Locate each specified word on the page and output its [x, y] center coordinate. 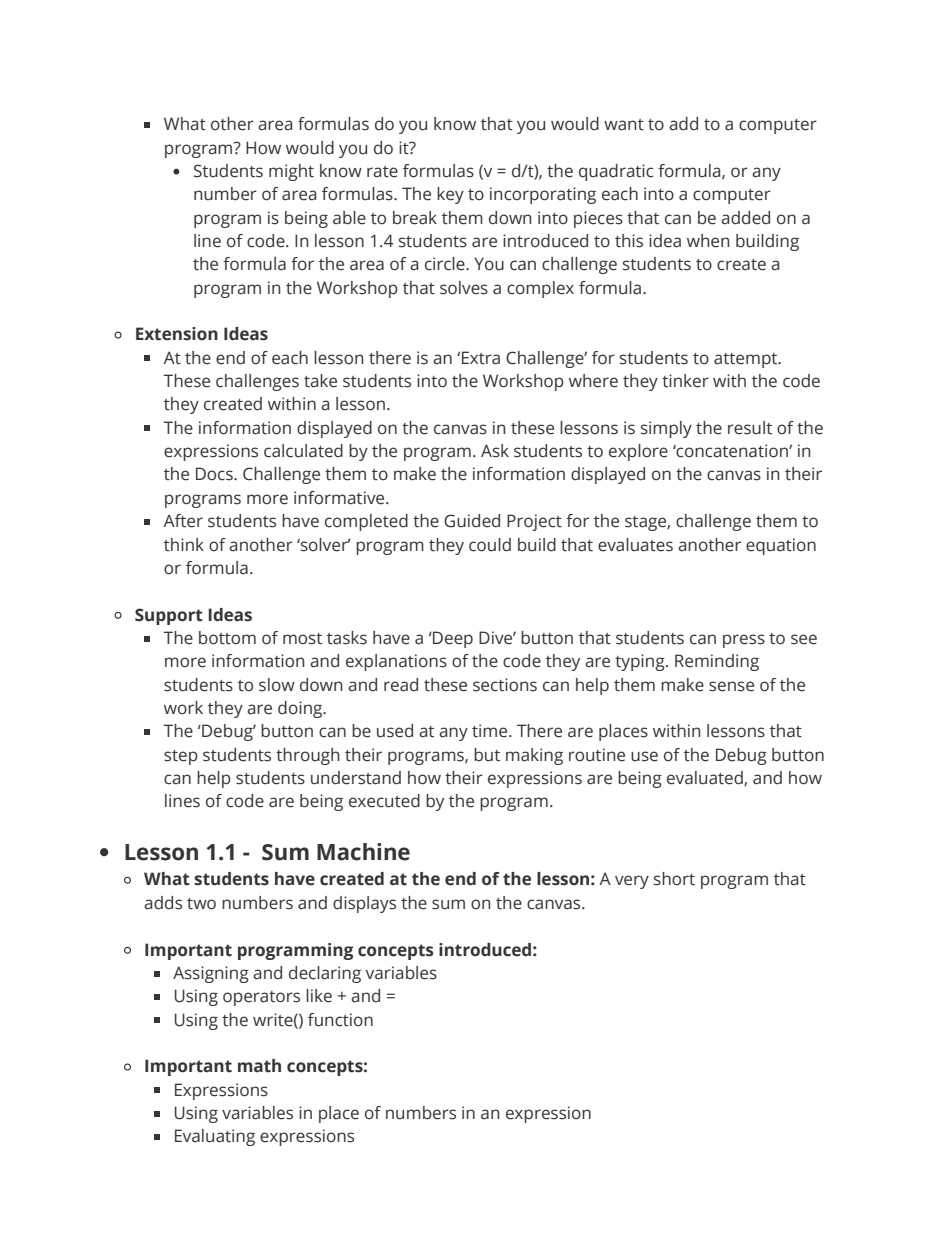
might [291, 172]
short [674, 879]
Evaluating [215, 1137]
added [745, 218]
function [340, 1020]
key [450, 195]
